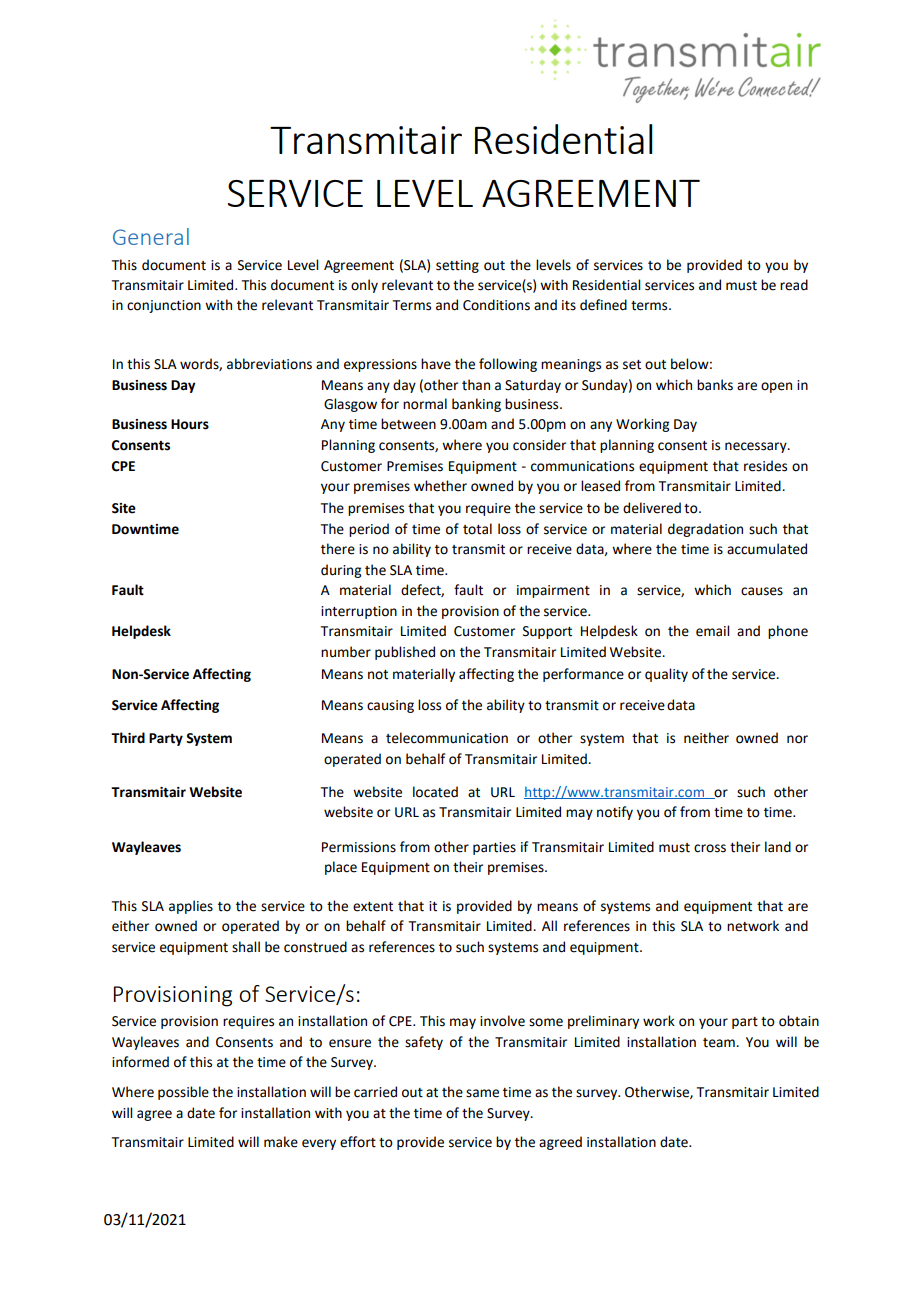  I want to click on General, so click(151, 236).
